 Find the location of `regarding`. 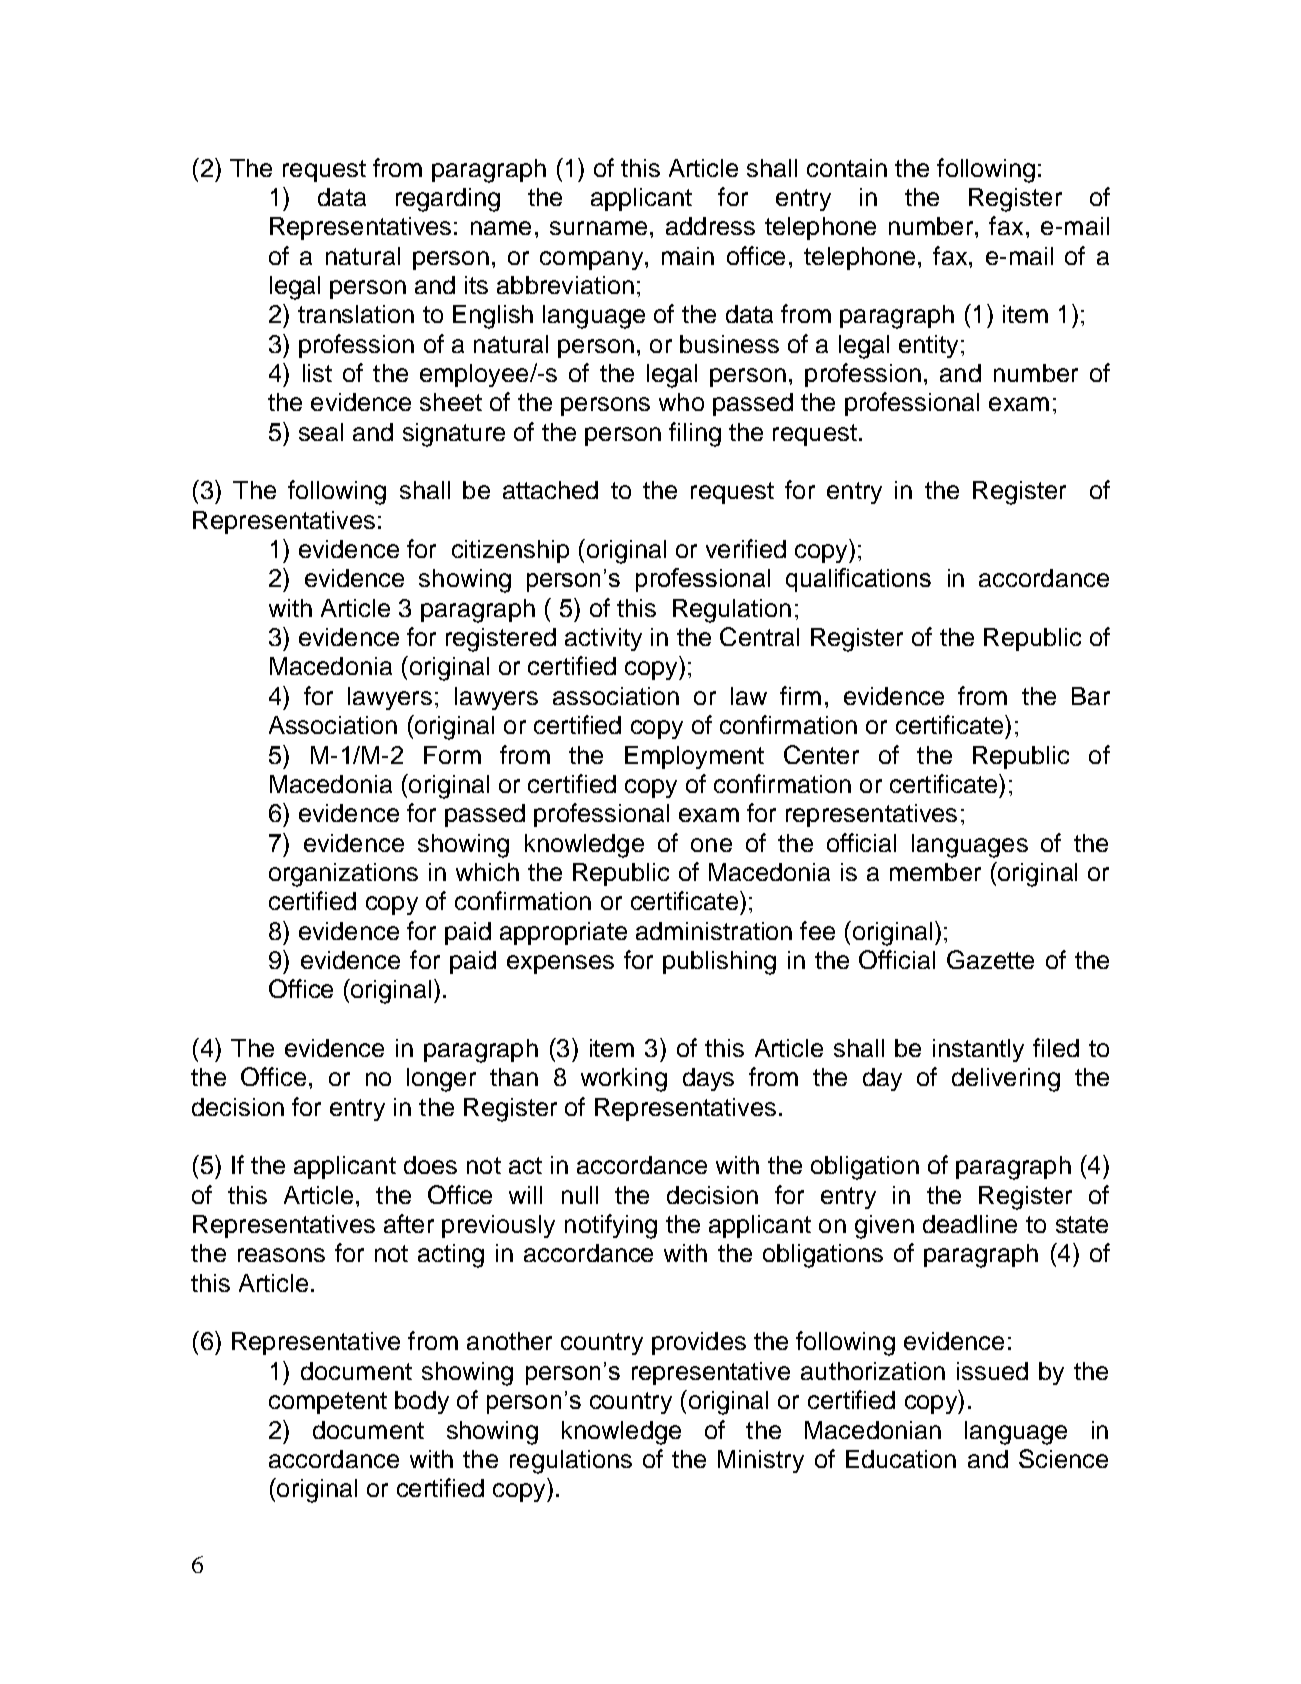

regarding is located at coordinates (448, 200).
